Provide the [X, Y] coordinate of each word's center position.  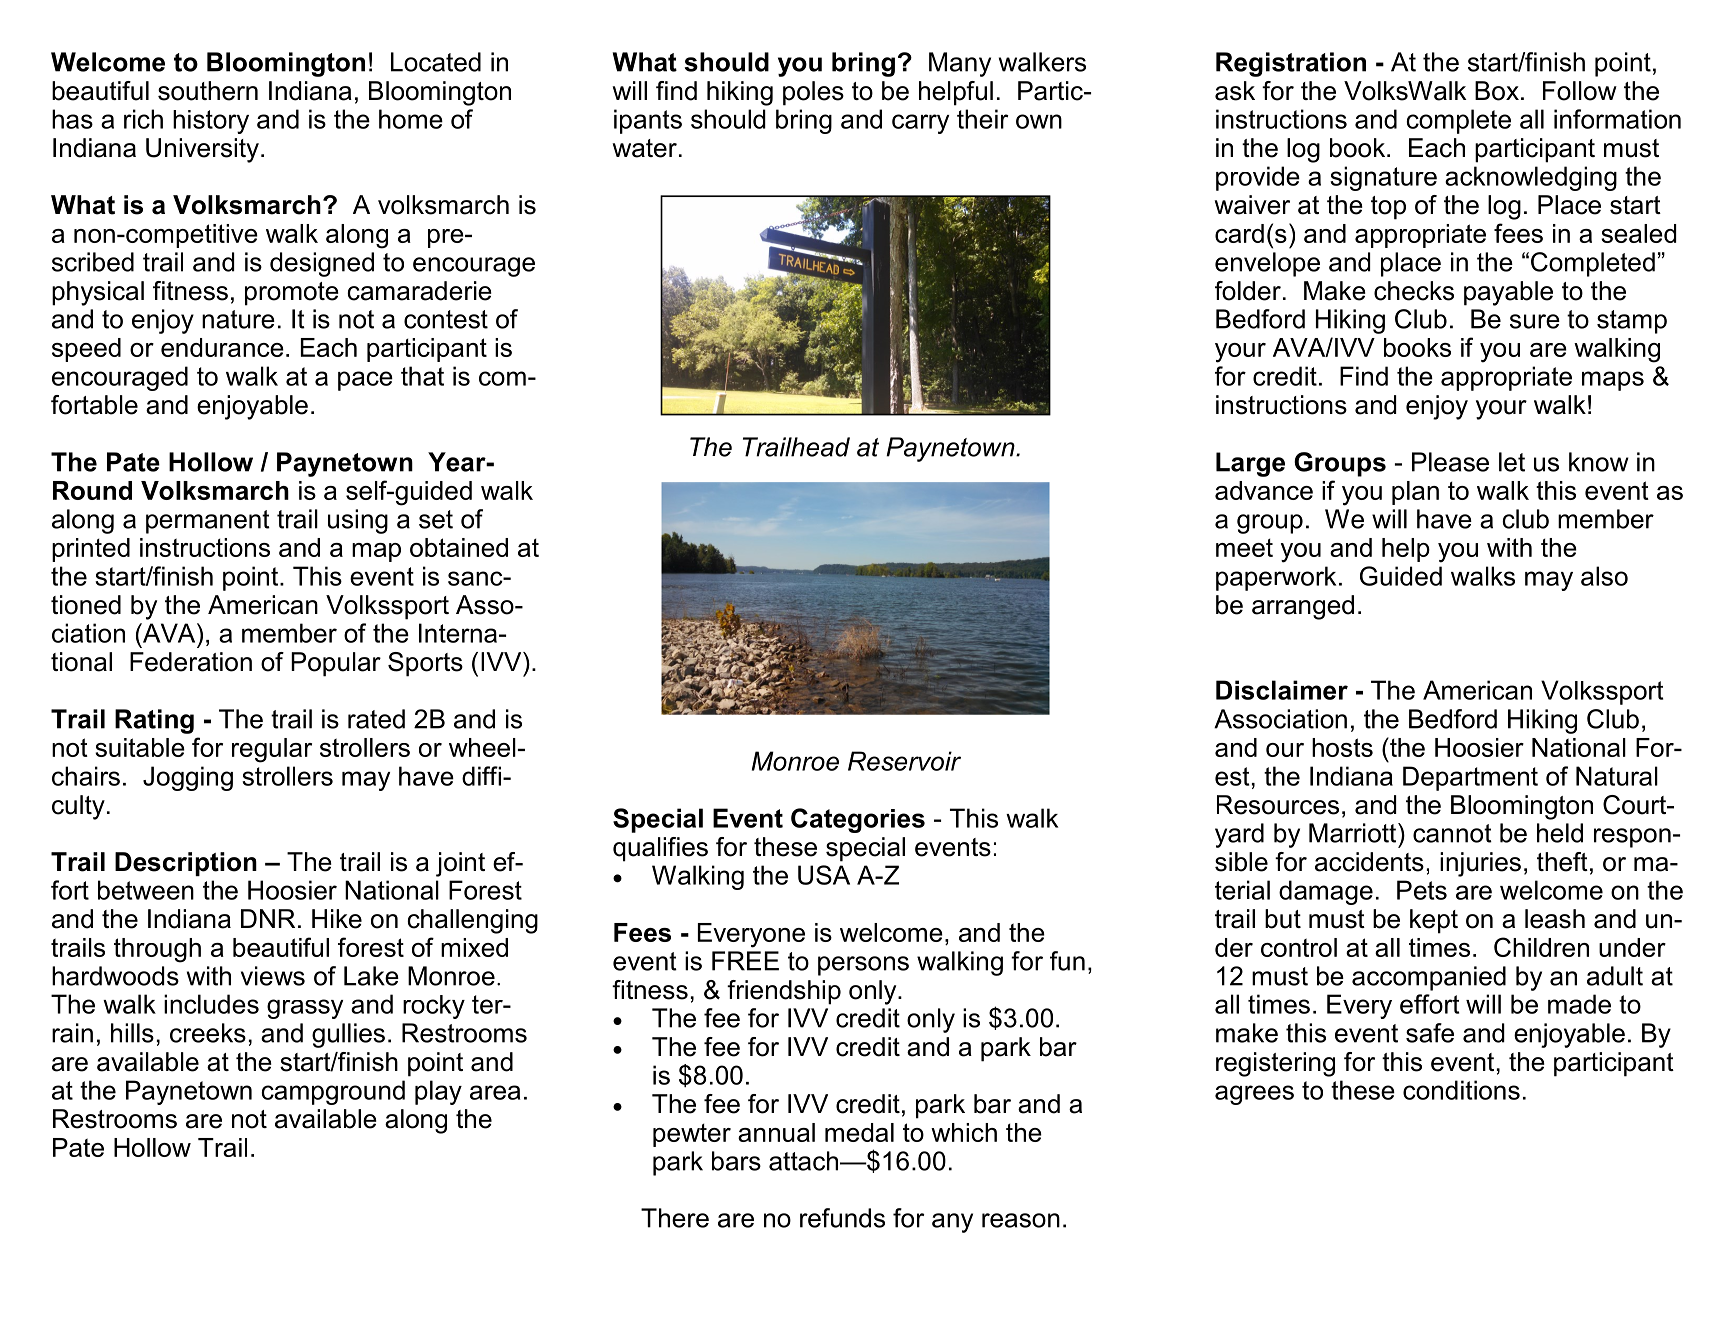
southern [208, 91]
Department [1470, 778]
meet [1244, 547]
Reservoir [904, 761]
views [273, 976]
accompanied [1429, 978]
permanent [208, 522]
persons [863, 966]
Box [1497, 91]
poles [813, 93]
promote [292, 294]
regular [272, 750]
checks [1414, 291]
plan [1415, 493]
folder [1248, 291]
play [438, 1092]
